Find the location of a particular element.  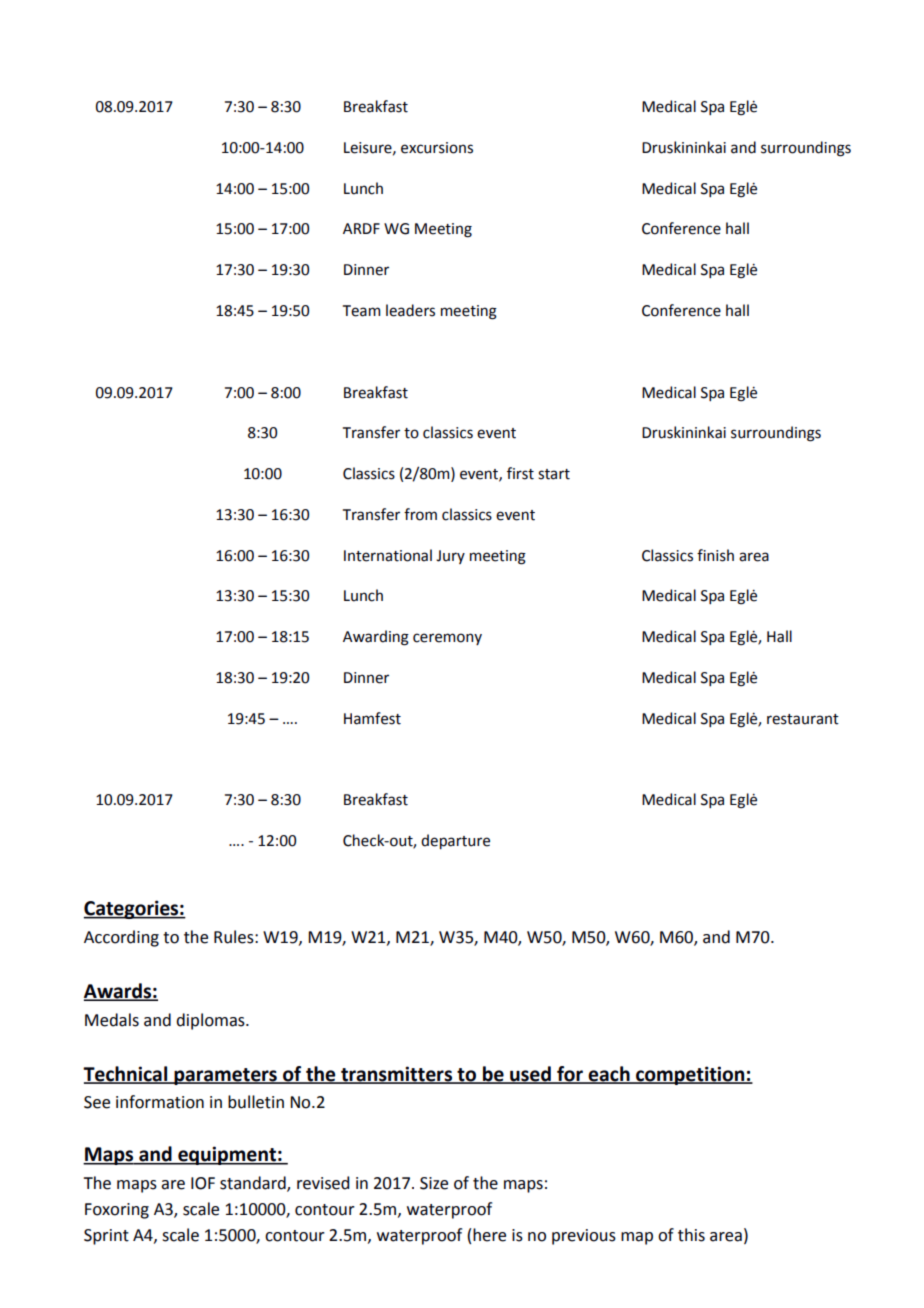

restaurant is located at coordinates (803, 719).
